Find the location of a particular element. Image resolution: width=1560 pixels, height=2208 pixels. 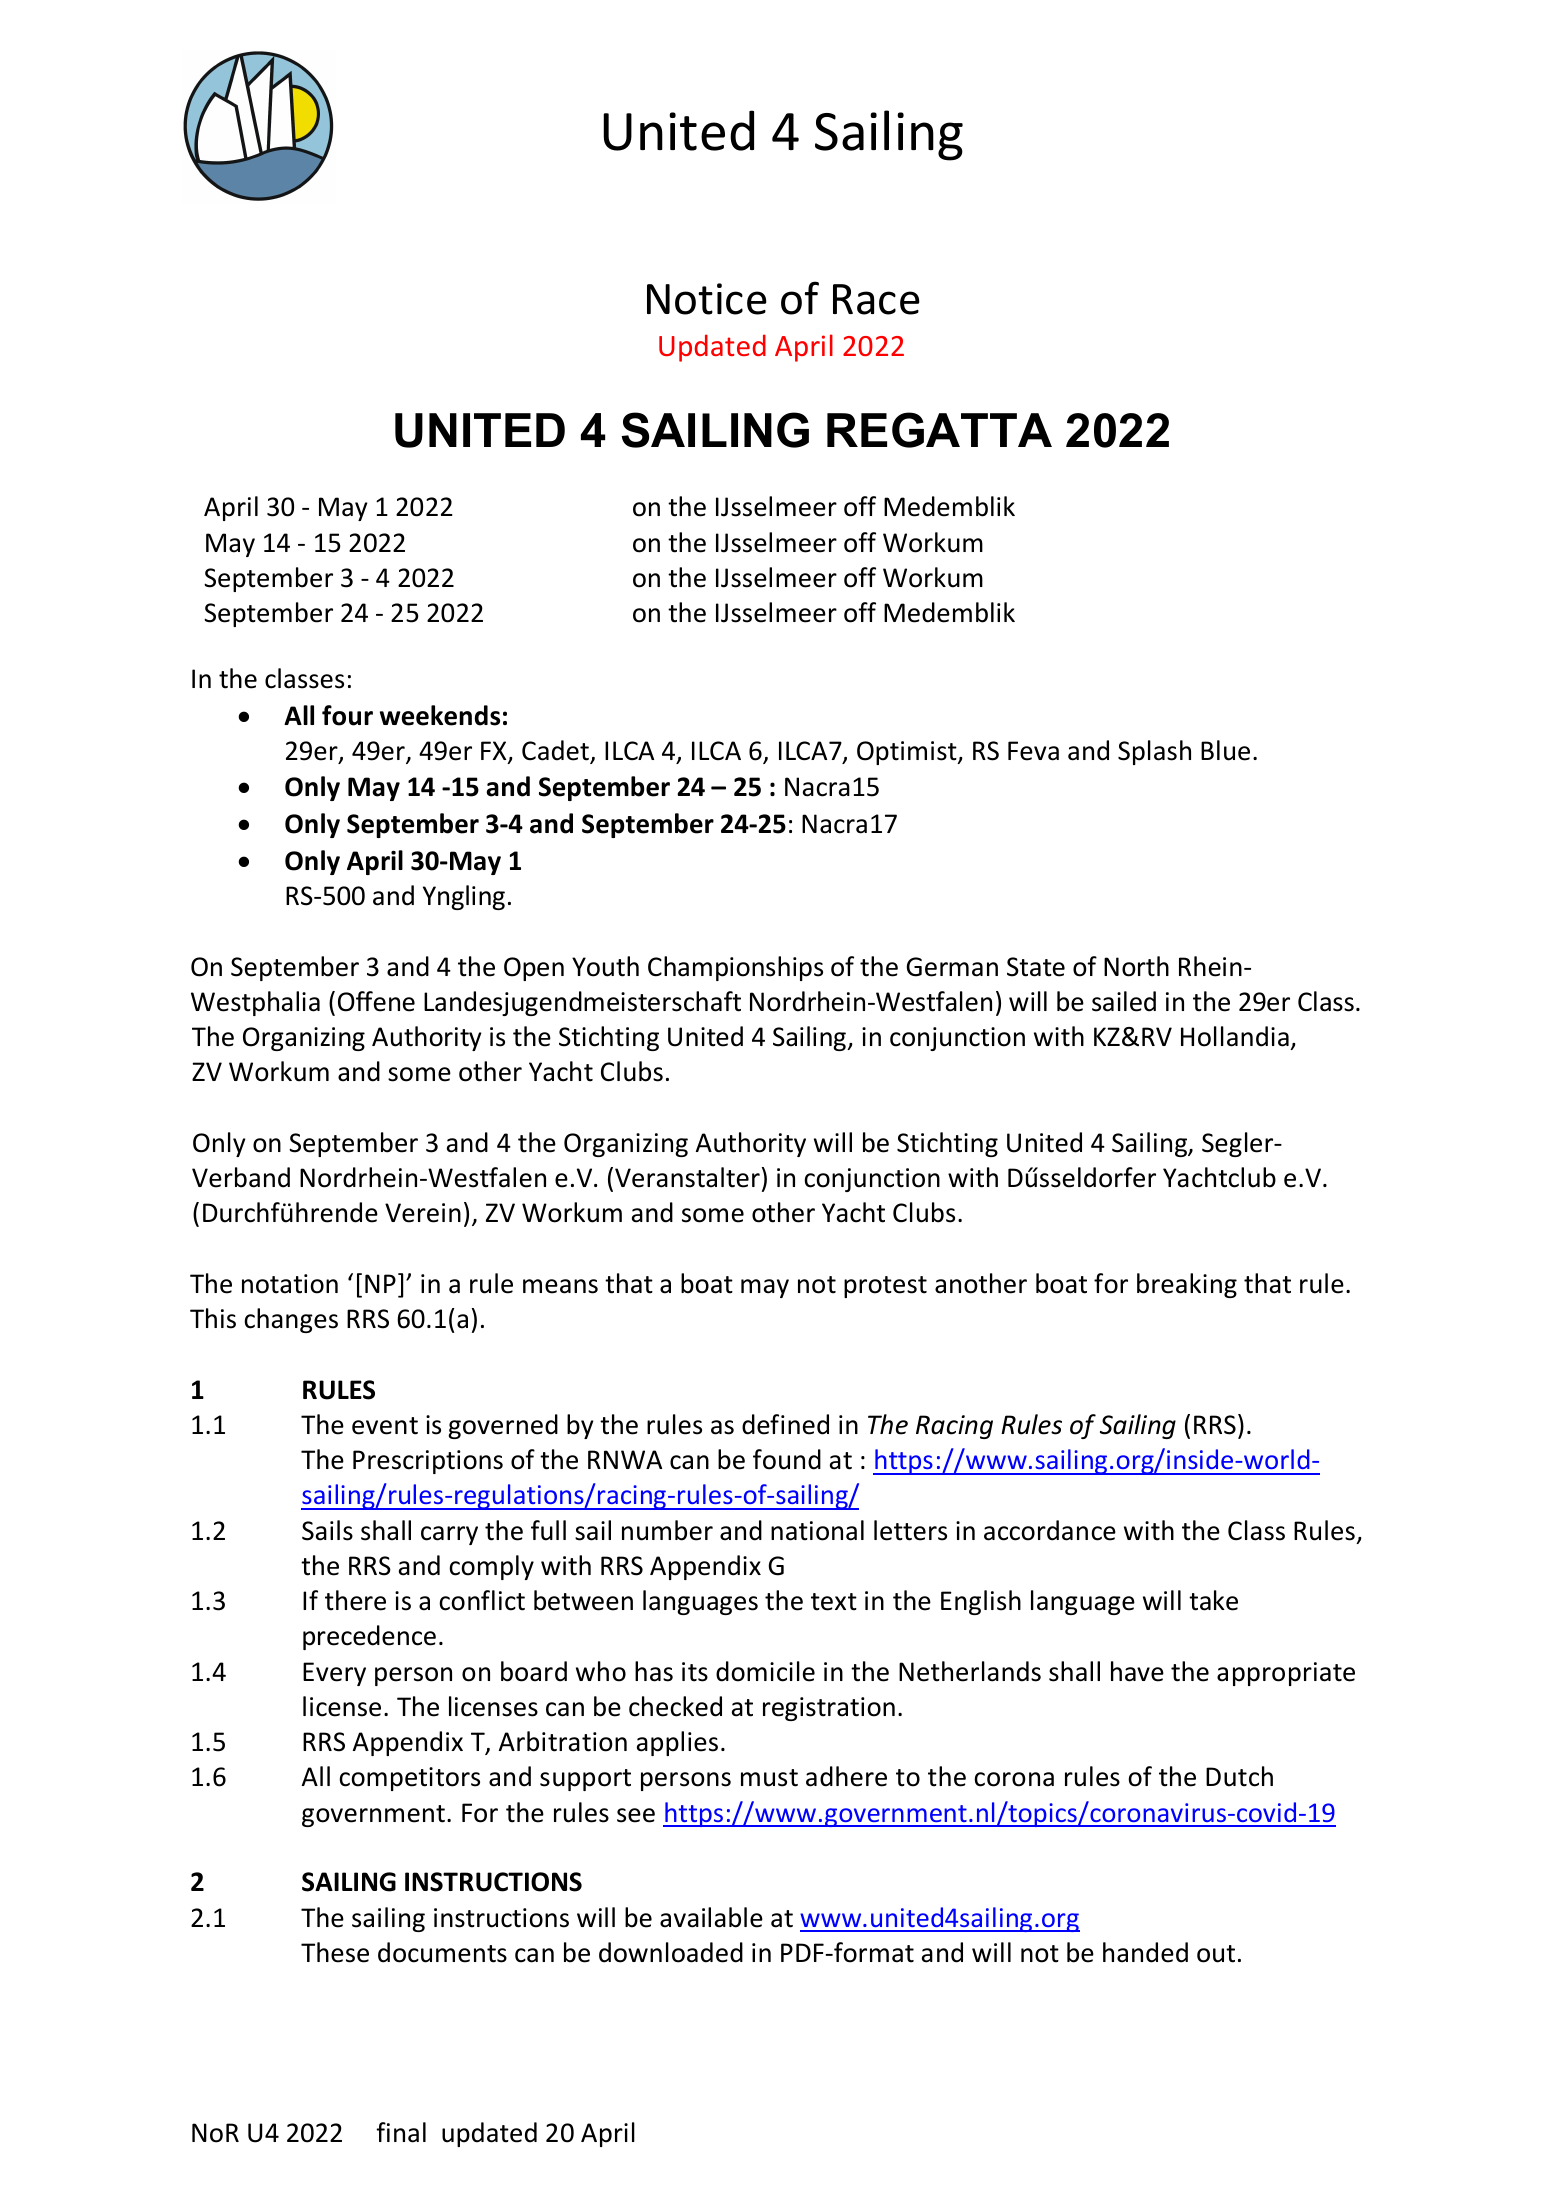

REGATTA is located at coordinates (939, 430).
